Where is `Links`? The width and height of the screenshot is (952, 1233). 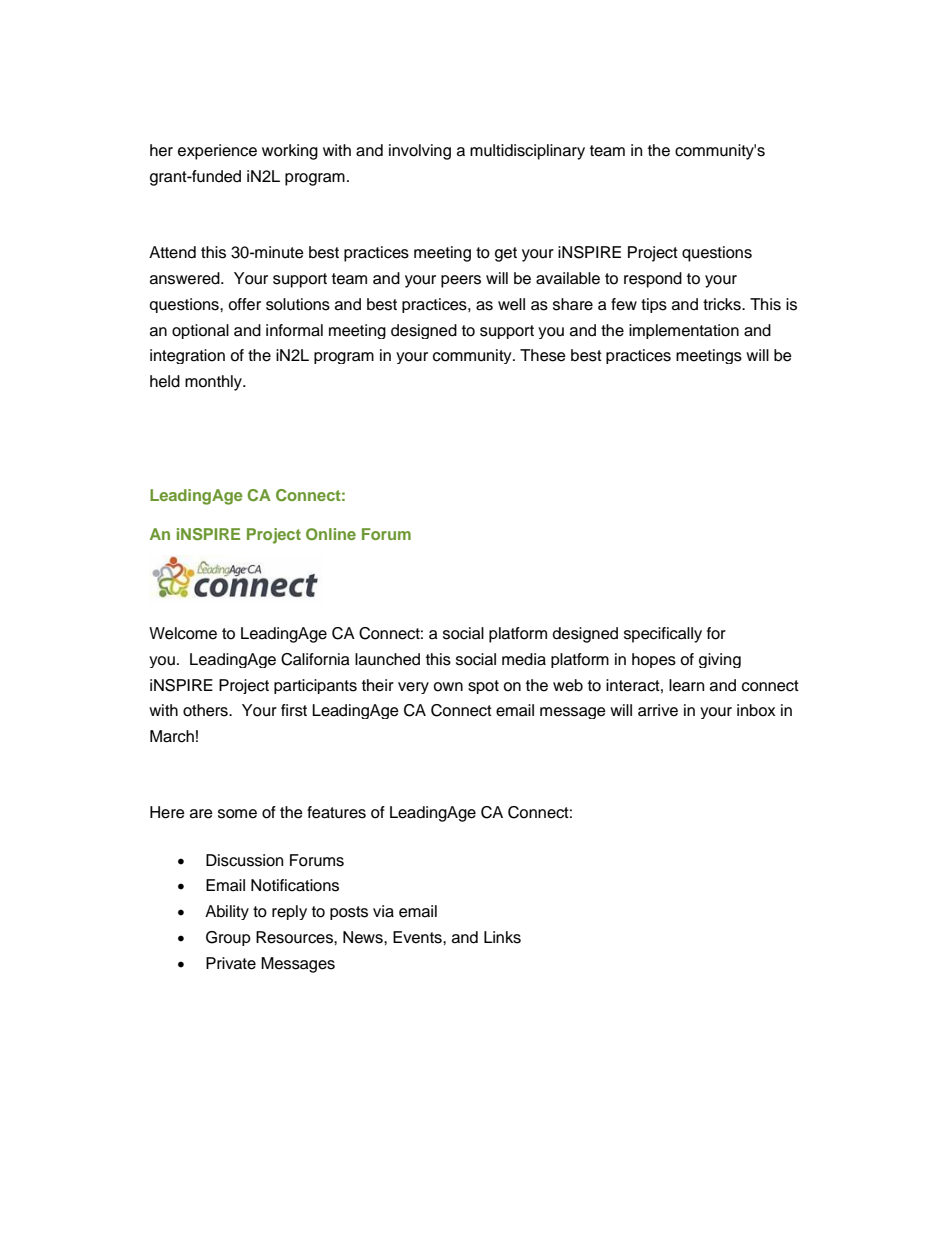 Links is located at coordinates (502, 937).
